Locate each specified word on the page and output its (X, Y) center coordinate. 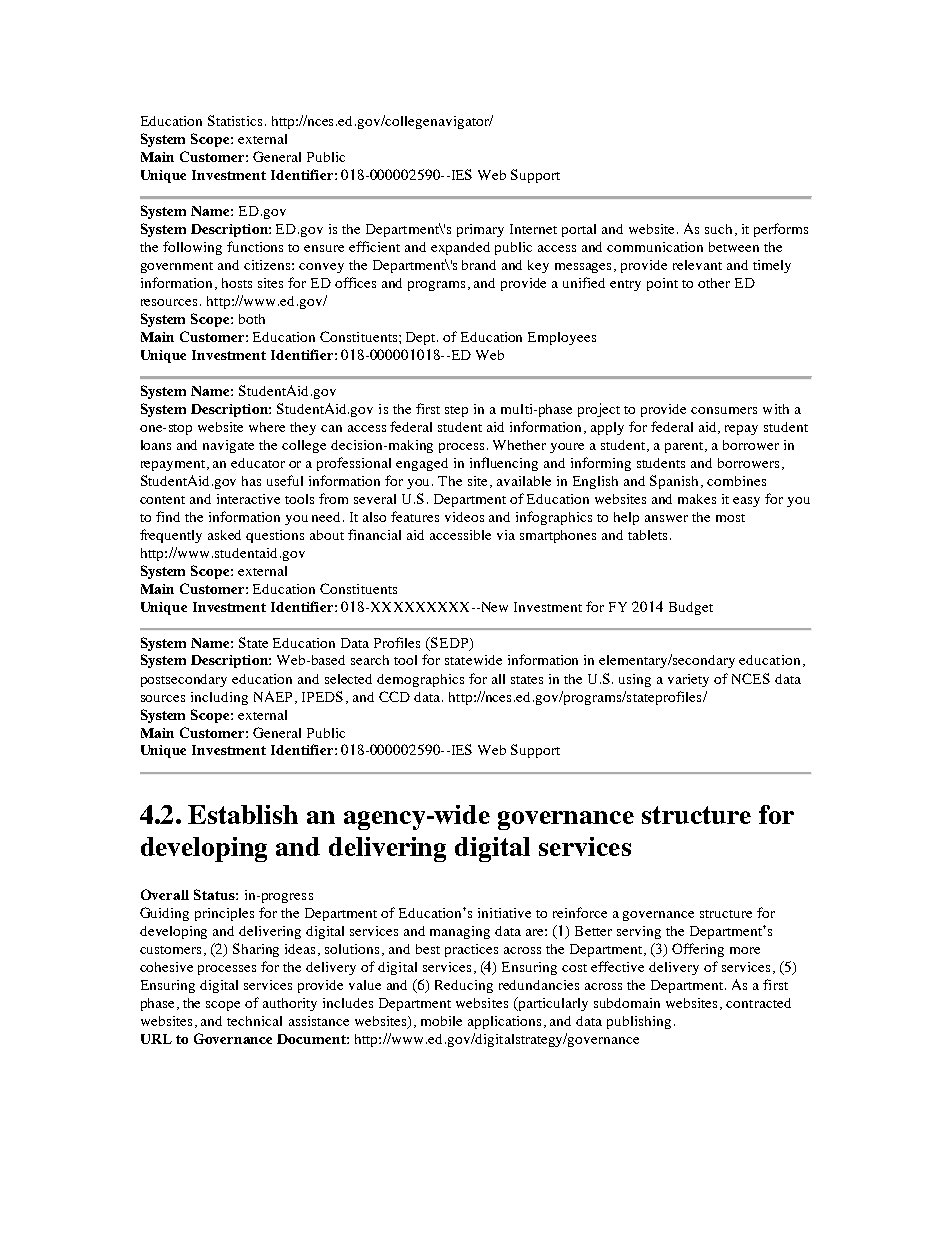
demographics (420, 680)
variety (688, 680)
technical (254, 1021)
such (718, 229)
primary (480, 230)
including (219, 698)
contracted (758, 1003)
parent (685, 447)
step (456, 411)
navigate (228, 446)
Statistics (235, 120)
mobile (441, 1021)
